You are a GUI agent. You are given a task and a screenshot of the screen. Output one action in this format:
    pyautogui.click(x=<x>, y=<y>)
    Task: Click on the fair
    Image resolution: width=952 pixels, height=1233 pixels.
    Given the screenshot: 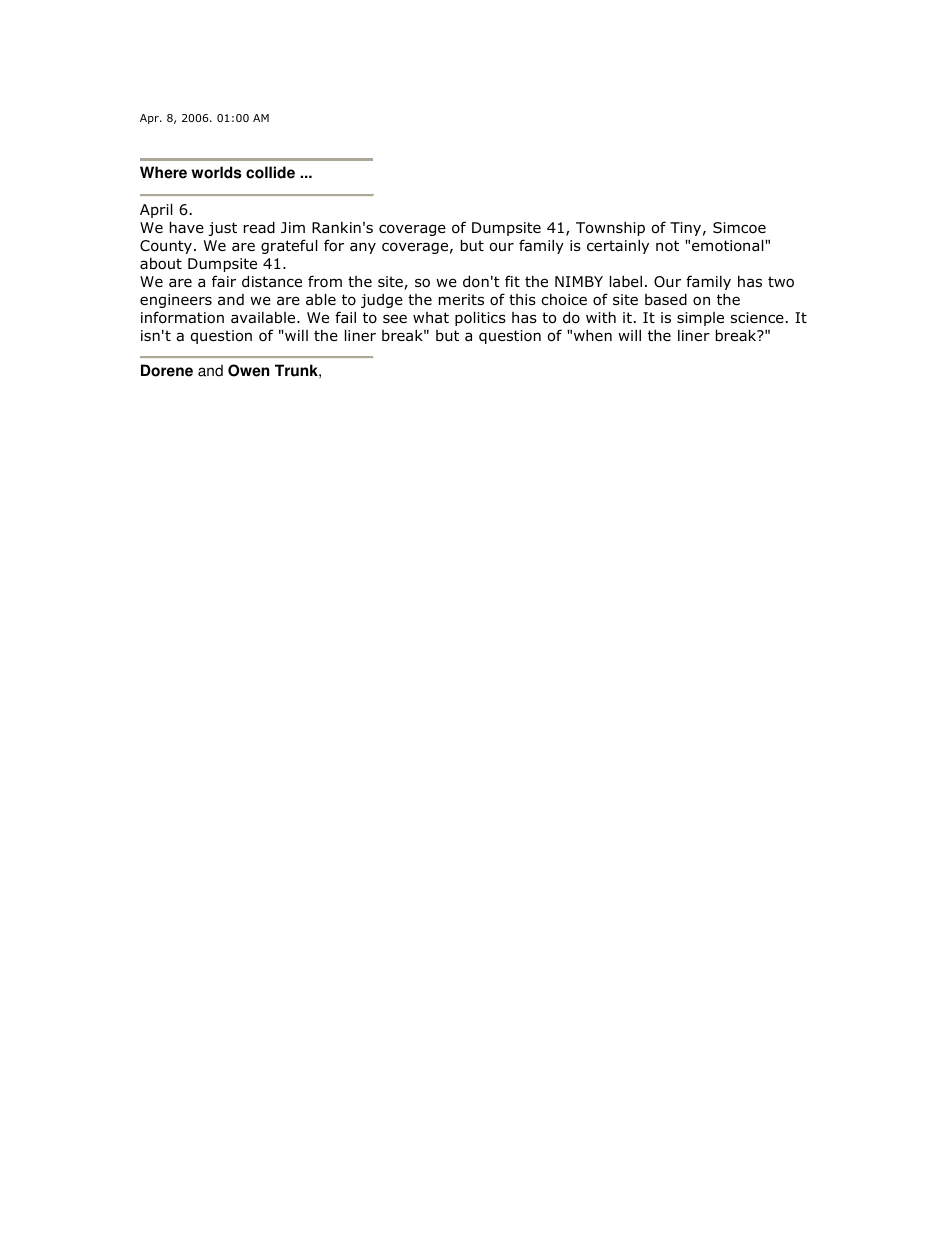 What is the action you would take?
    pyautogui.click(x=224, y=281)
